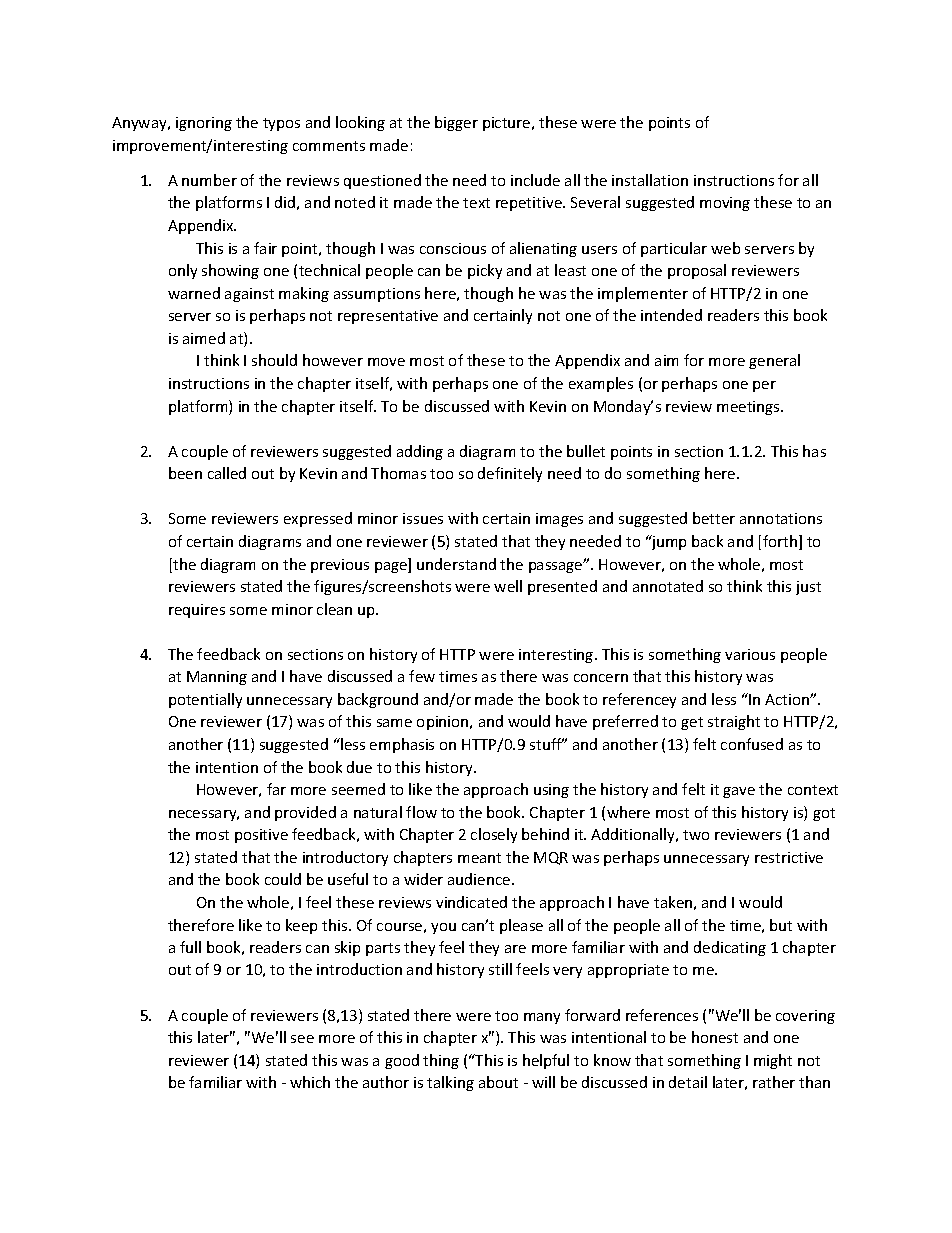 Image resolution: width=952 pixels, height=1233 pixels. Describe the element at coordinates (508, 586) in the screenshot. I see `well` at that location.
